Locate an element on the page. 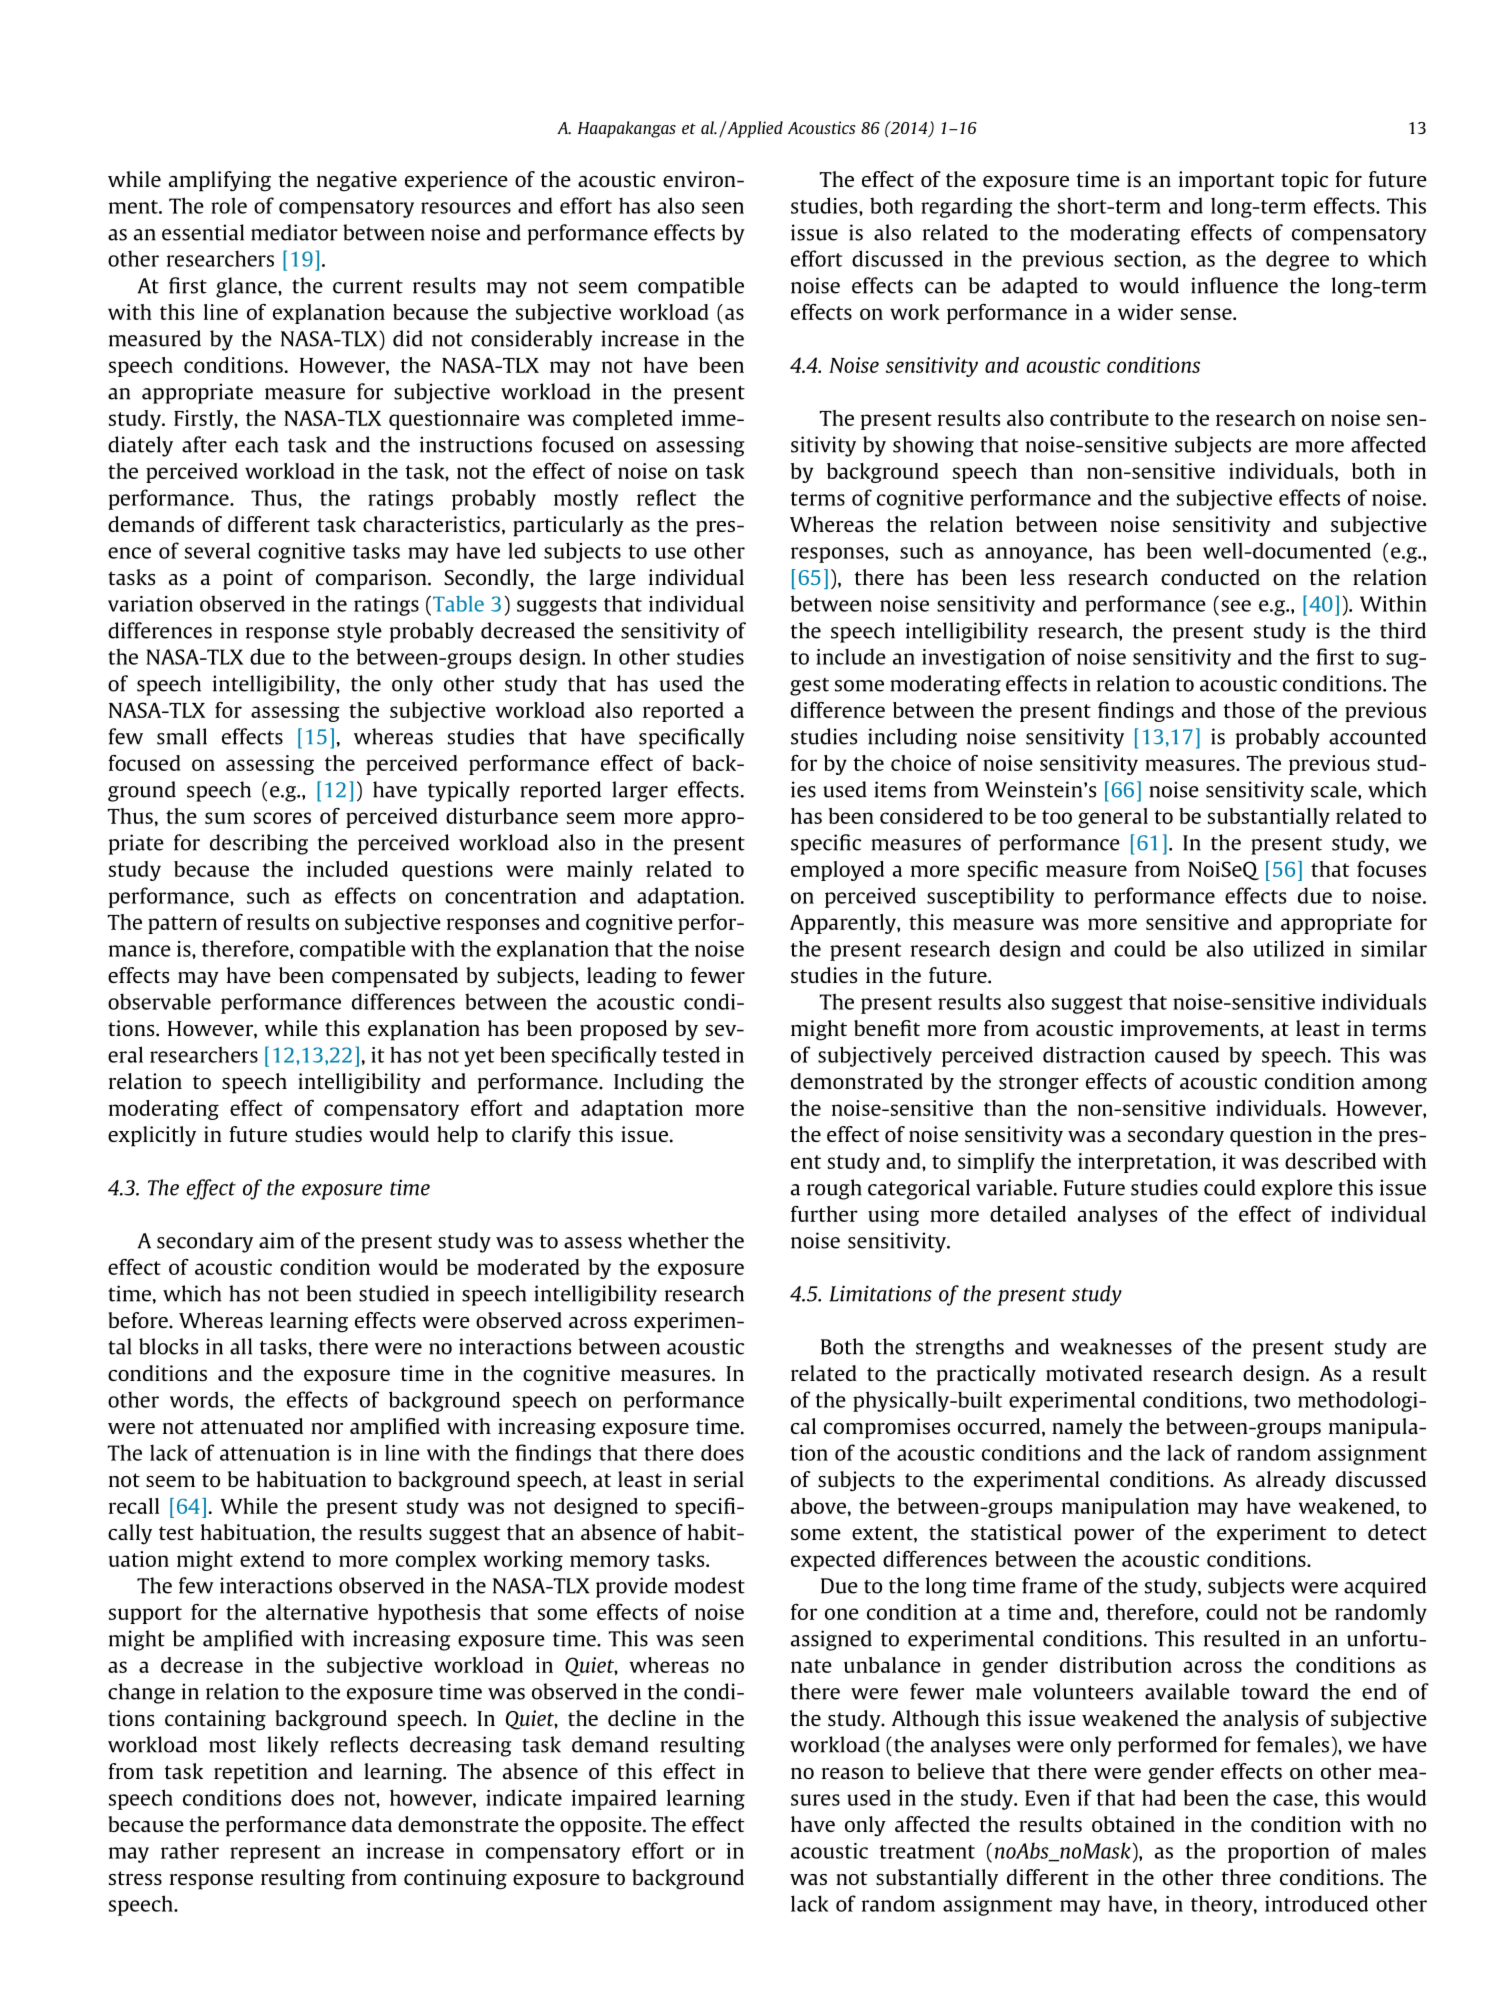 The height and width of the image is (2013, 1510). attenuated is located at coordinates (252, 1426).
